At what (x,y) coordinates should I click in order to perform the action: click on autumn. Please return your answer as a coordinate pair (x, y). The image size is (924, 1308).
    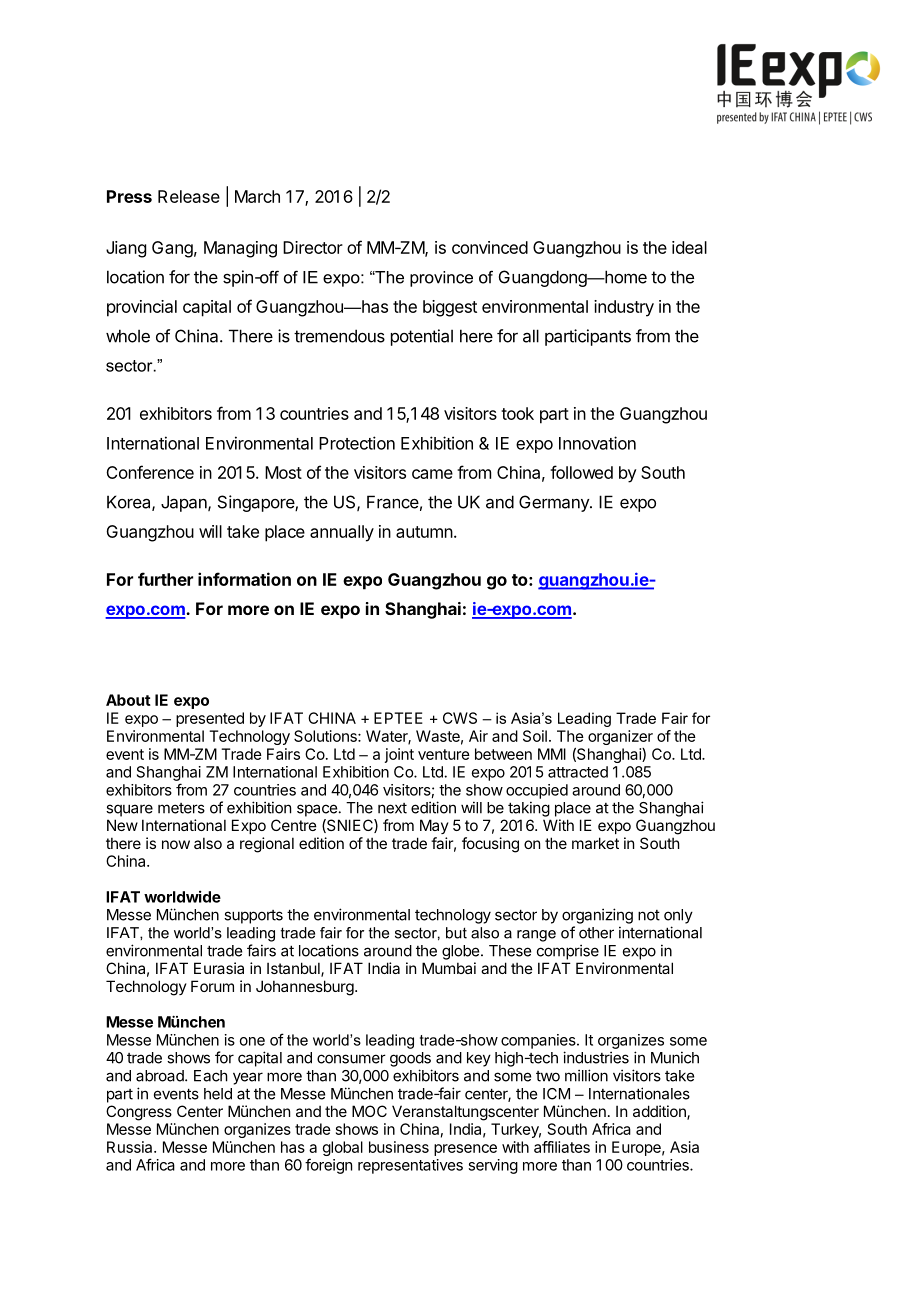
    Looking at the image, I should click on (424, 532).
